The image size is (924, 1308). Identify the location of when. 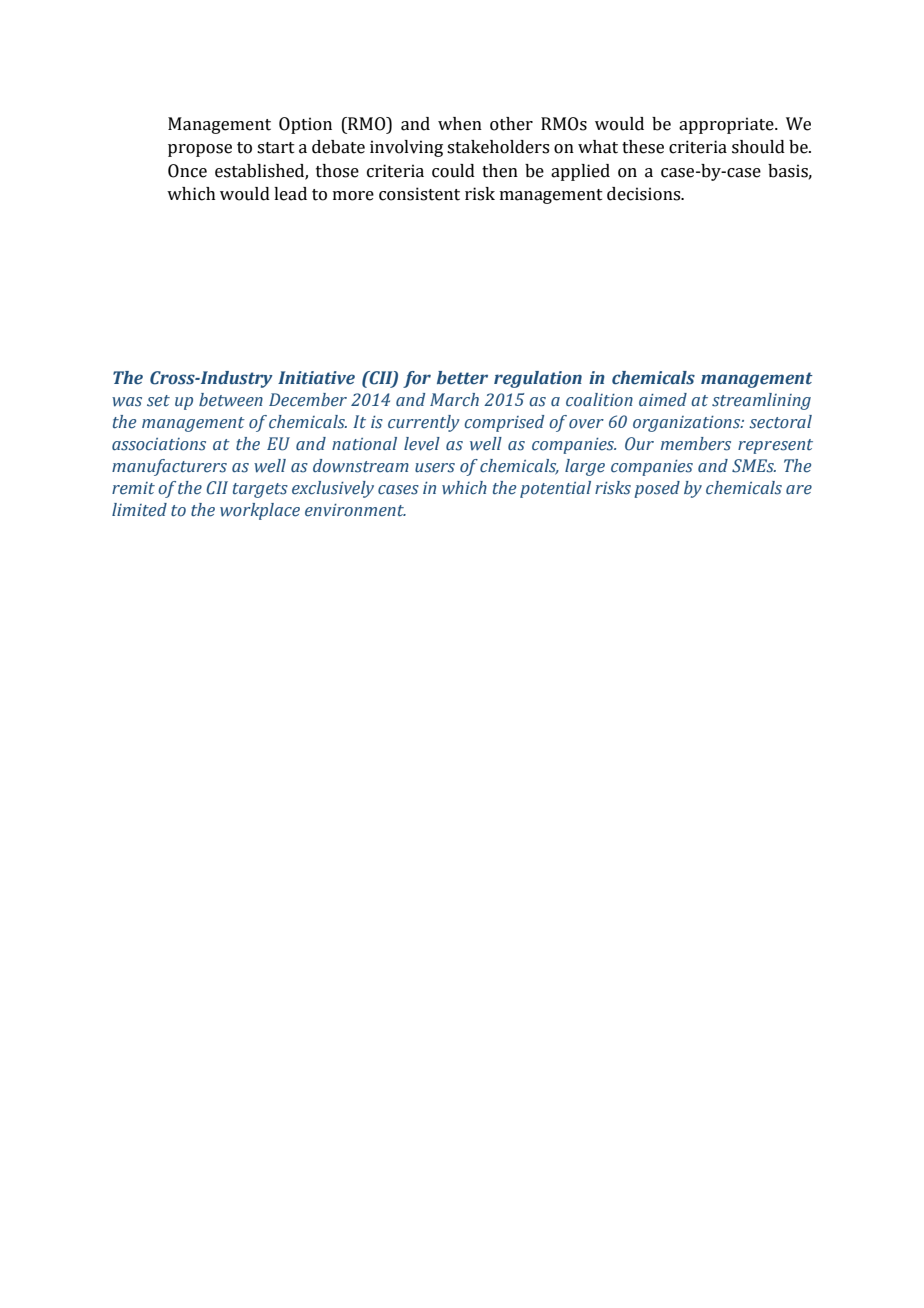
(460, 124).
